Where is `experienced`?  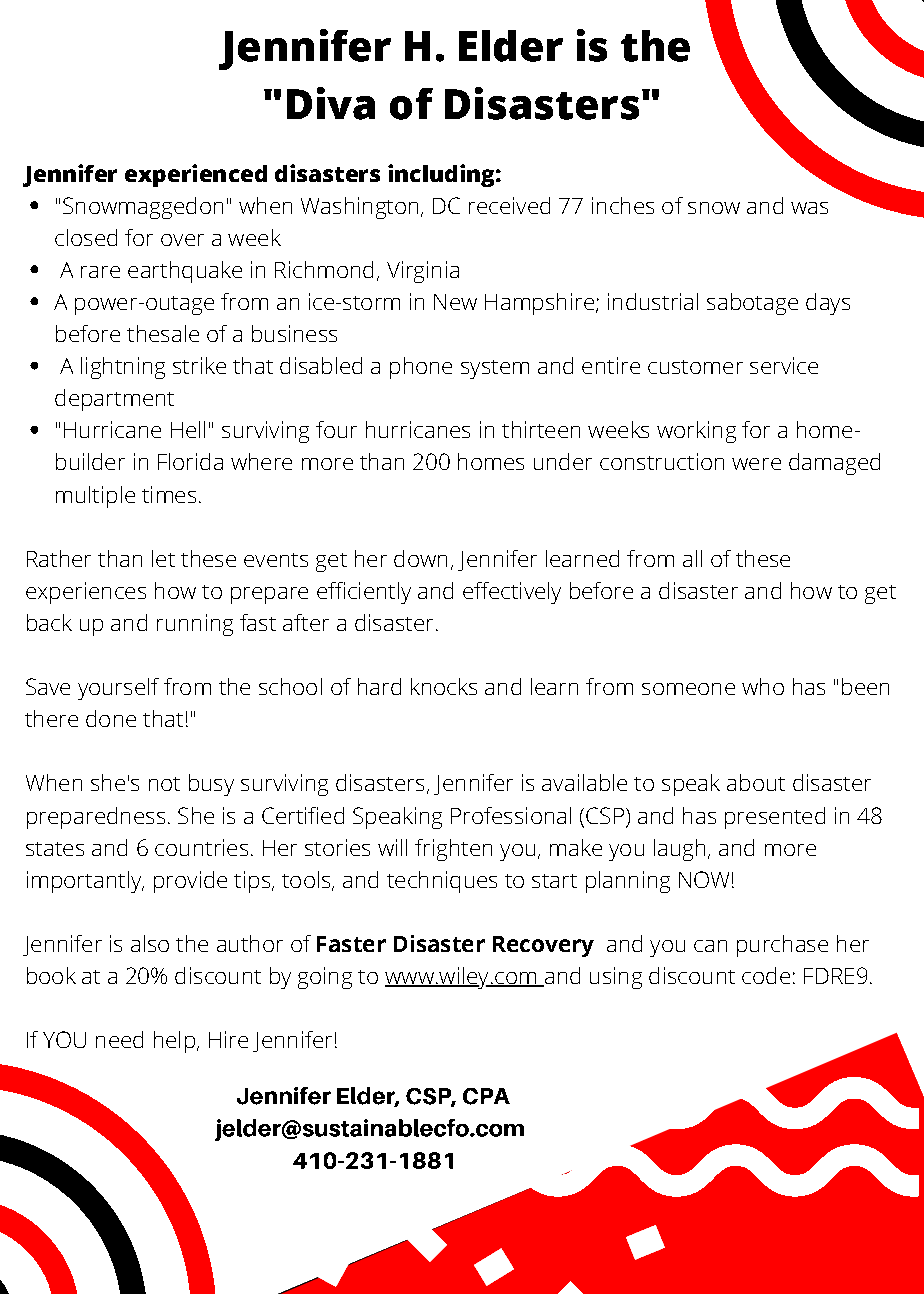
experienced is located at coordinates (196, 175).
